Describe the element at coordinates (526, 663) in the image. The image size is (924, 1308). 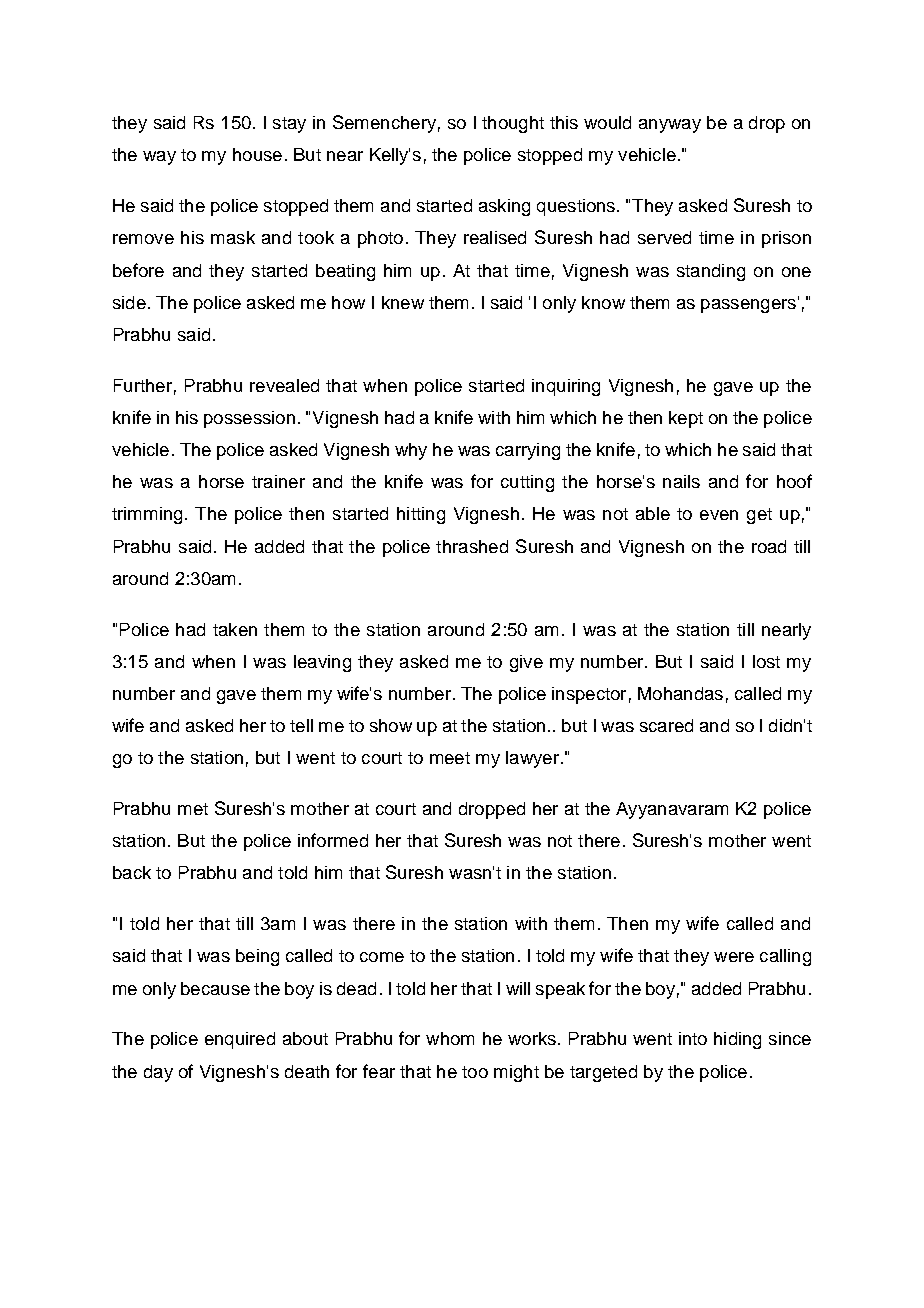
I see `give` at that location.
